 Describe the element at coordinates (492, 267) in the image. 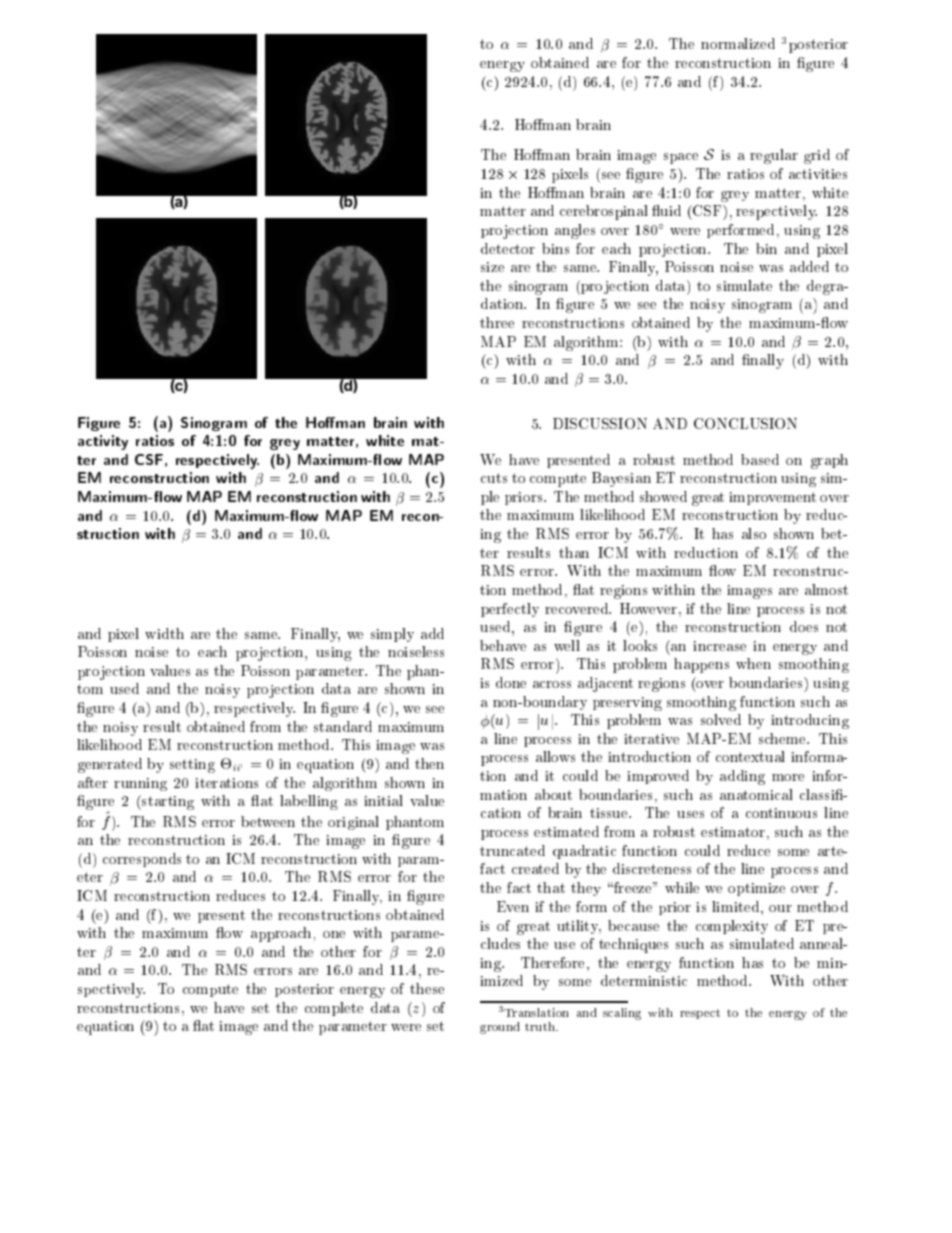

I see `size` at that location.
